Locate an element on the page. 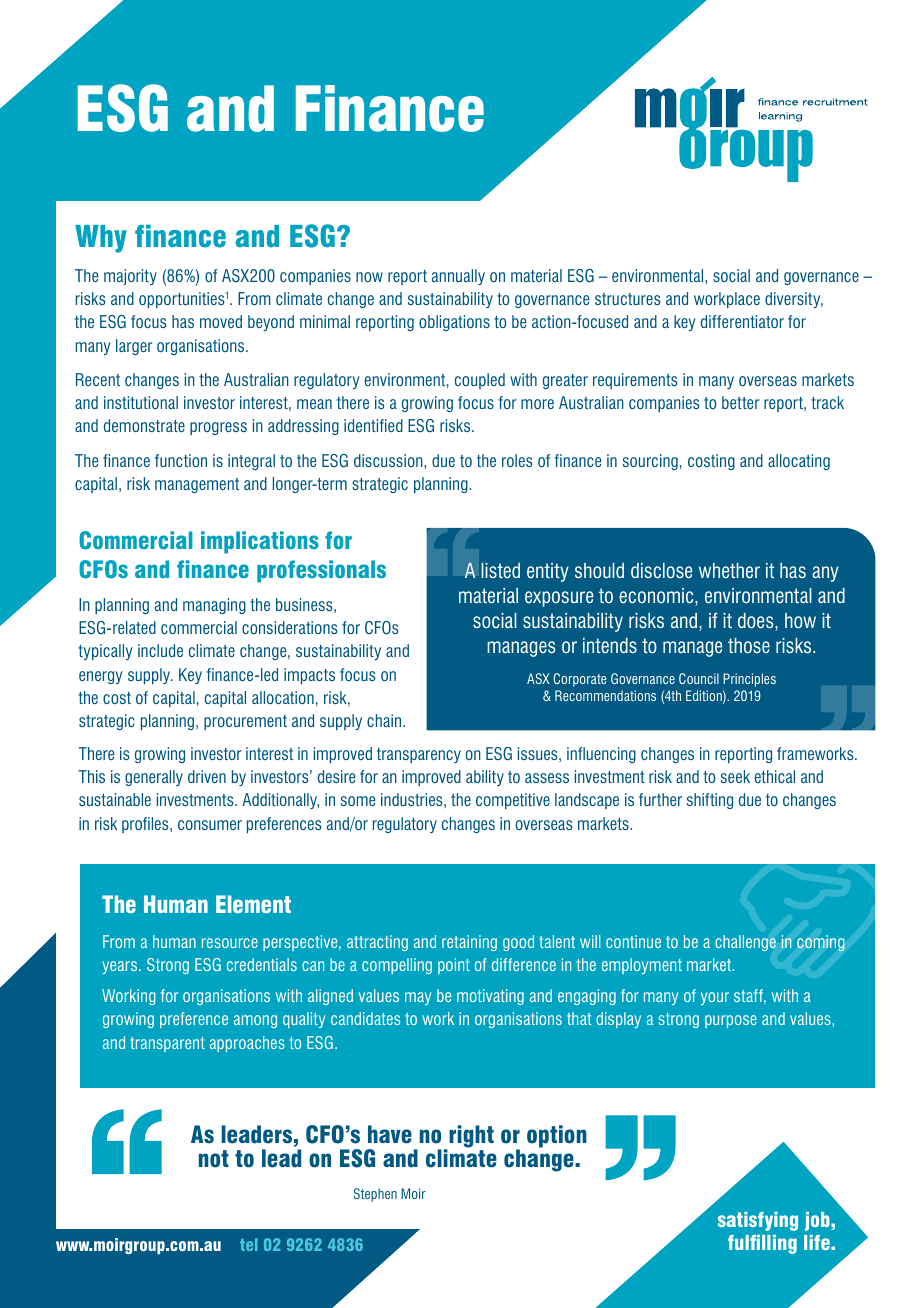 The height and width of the page is (1308, 924). function is located at coordinates (181, 460).
